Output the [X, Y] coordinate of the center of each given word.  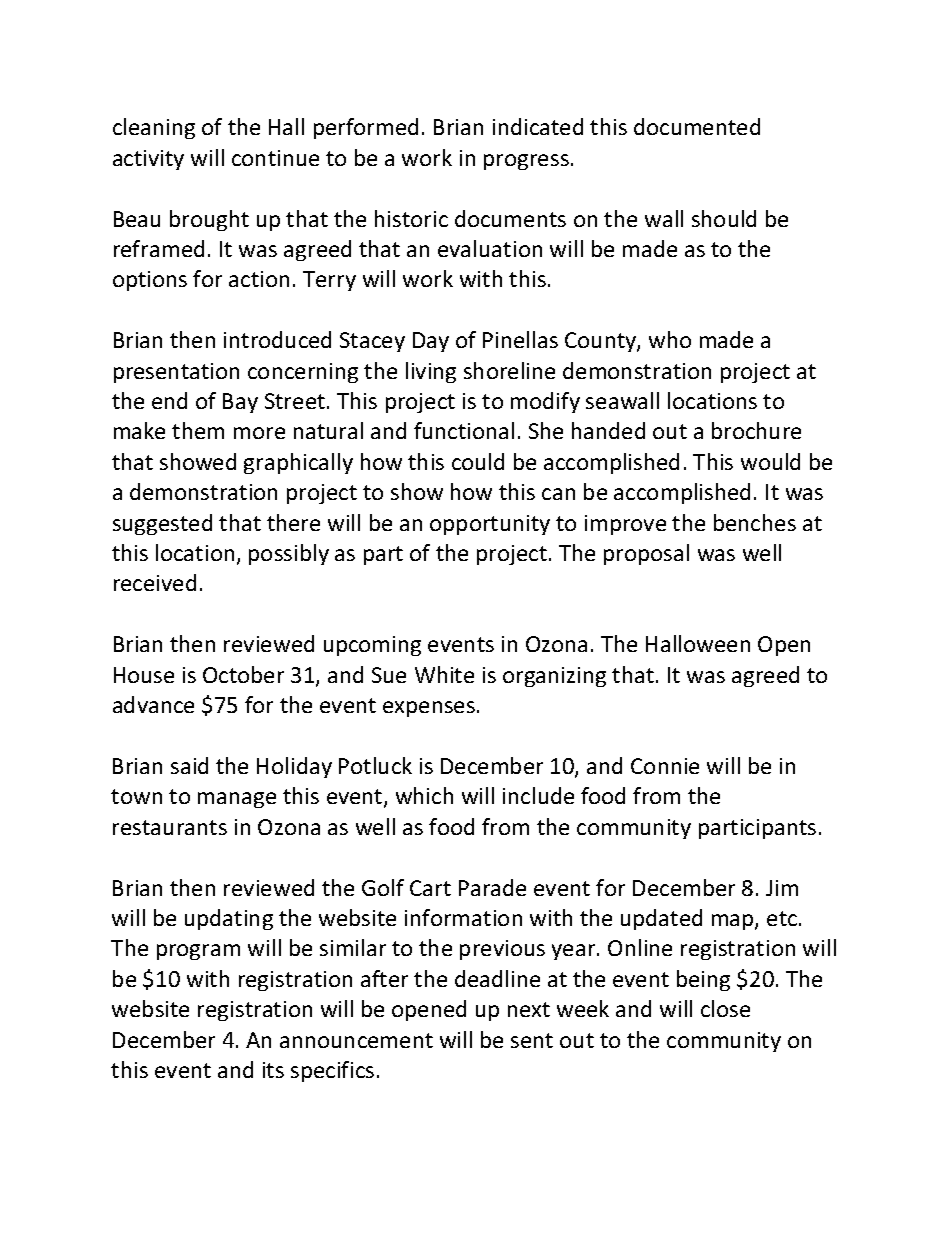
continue [275, 158]
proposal [646, 554]
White [444, 674]
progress [526, 162]
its [273, 1070]
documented [697, 126]
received [155, 582]
